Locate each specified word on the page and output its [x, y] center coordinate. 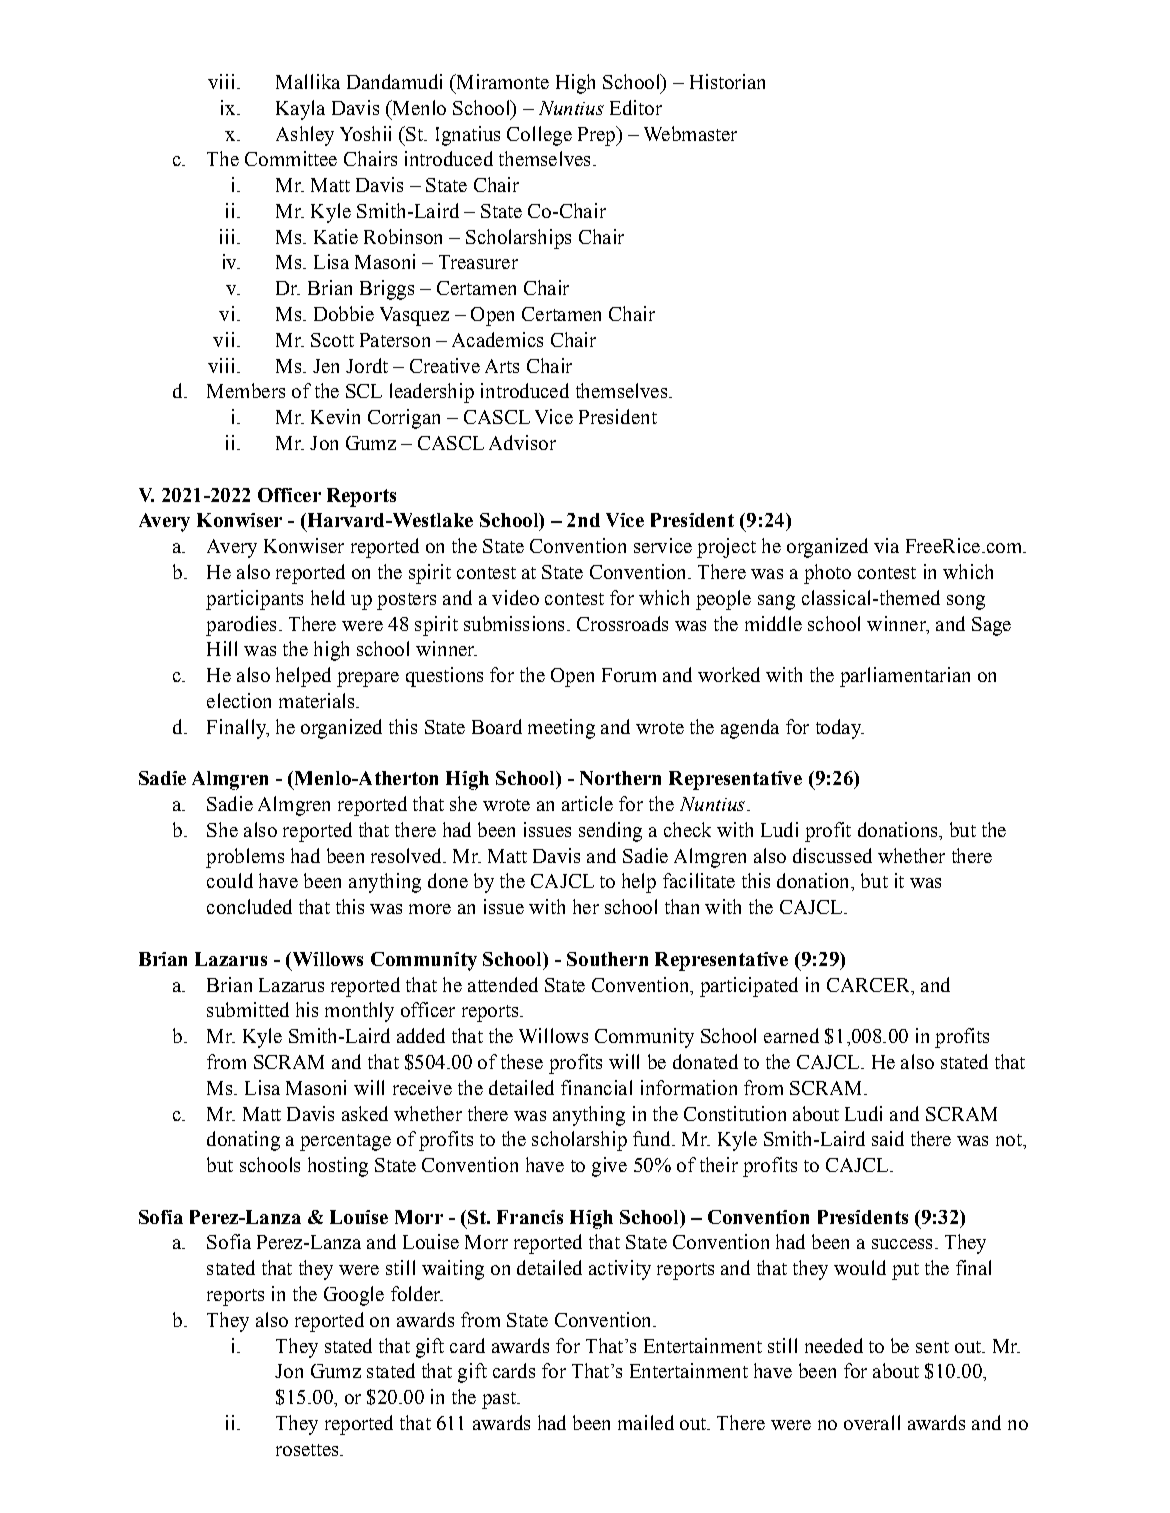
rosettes [308, 1450]
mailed [646, 1422]
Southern [607, 959]
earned [791, 1035]
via [886, 545]
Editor [636, 107]
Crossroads [622, 623]
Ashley [305, 136]
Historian [727, 81]
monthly [359, 1012]
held [328, 597]
